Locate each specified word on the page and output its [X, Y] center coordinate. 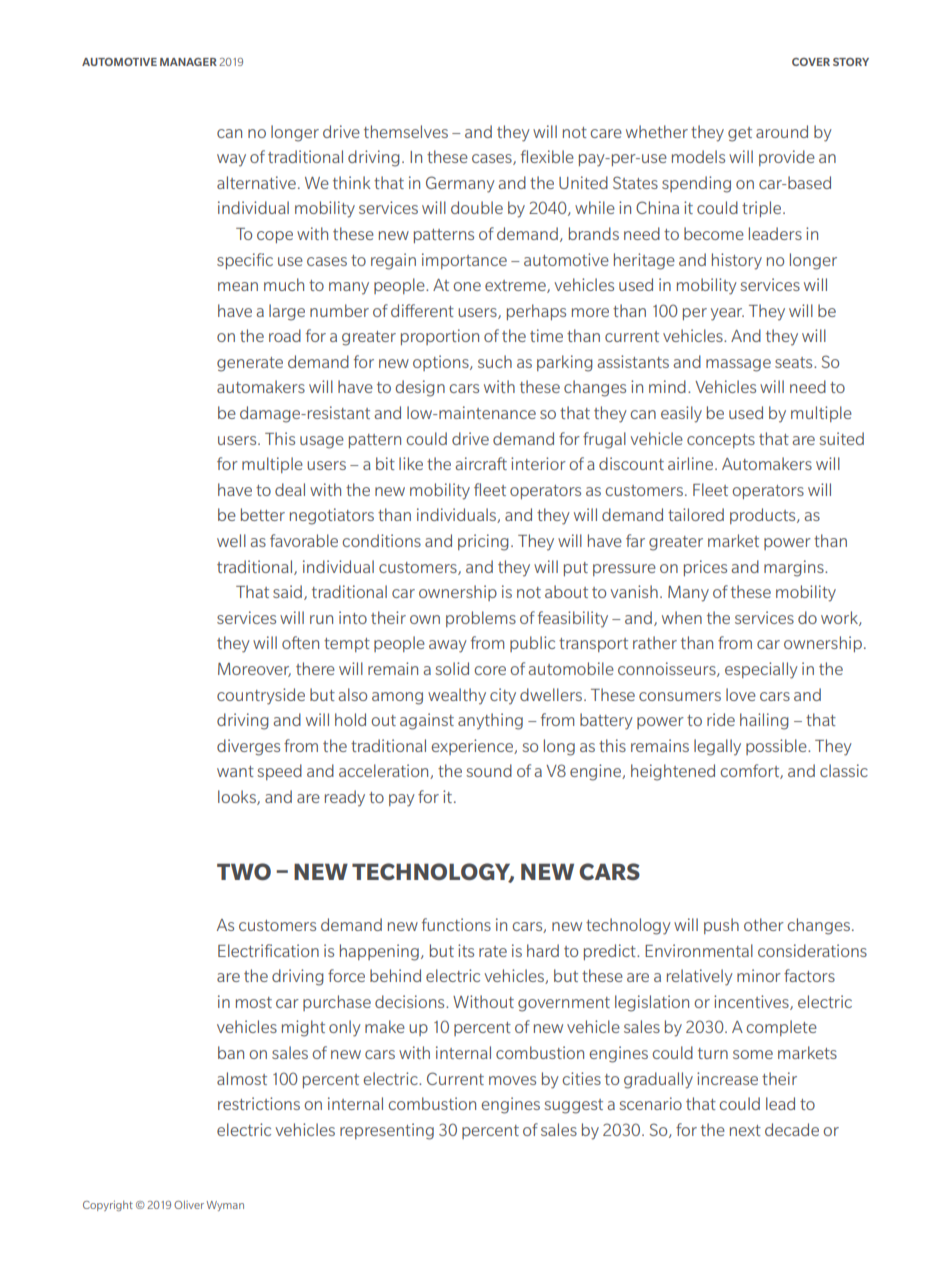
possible [777, 747]
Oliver [189, 1205]
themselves [406, 131]
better [263, 514]
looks [238, 797]
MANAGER [188, 62]
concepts [721, 441]
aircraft [481, 463]
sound [489, 770]
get [740, 134]
